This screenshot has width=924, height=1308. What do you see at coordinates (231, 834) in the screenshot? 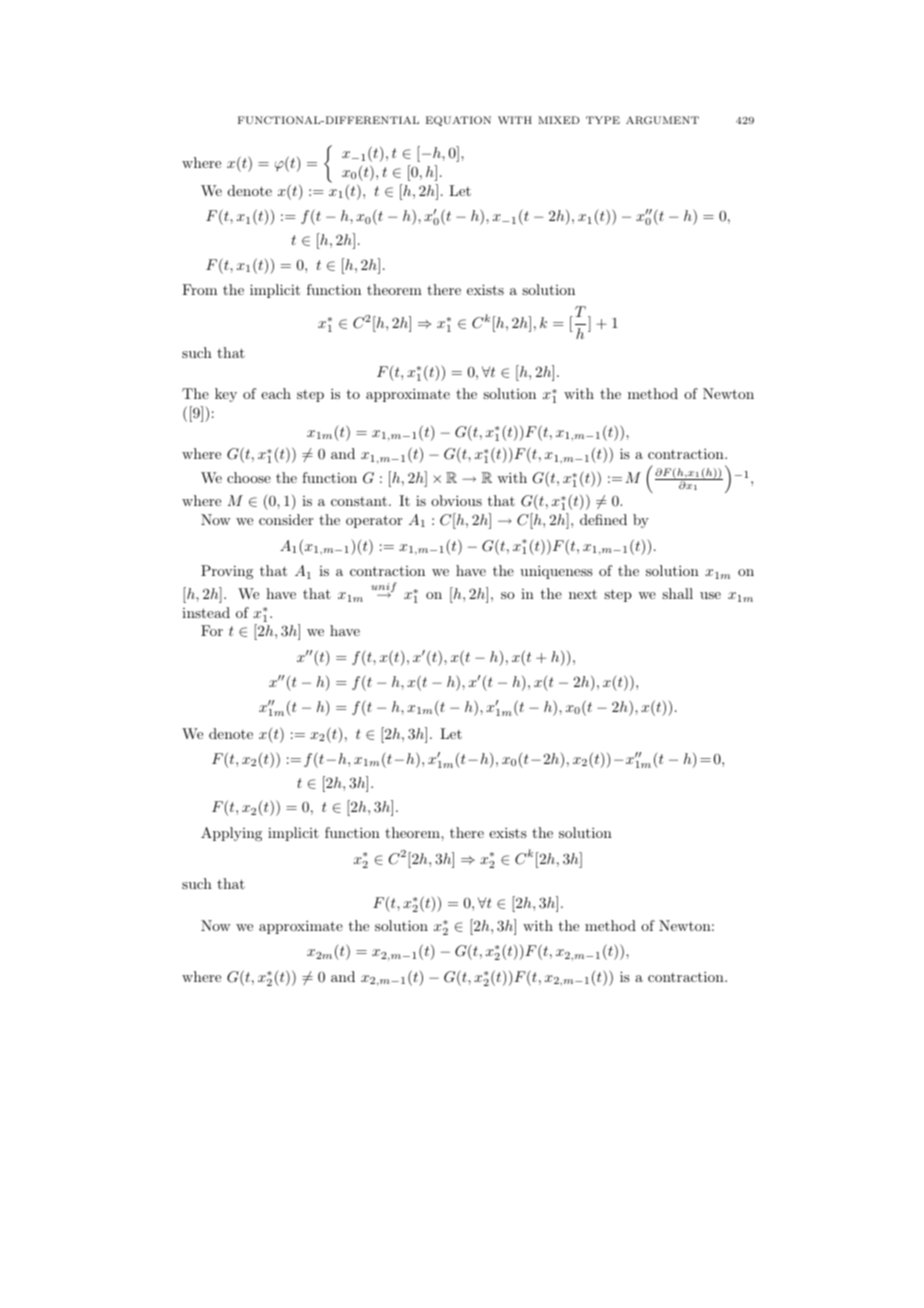
I see `Applying` at bounding box center [231, 834].
